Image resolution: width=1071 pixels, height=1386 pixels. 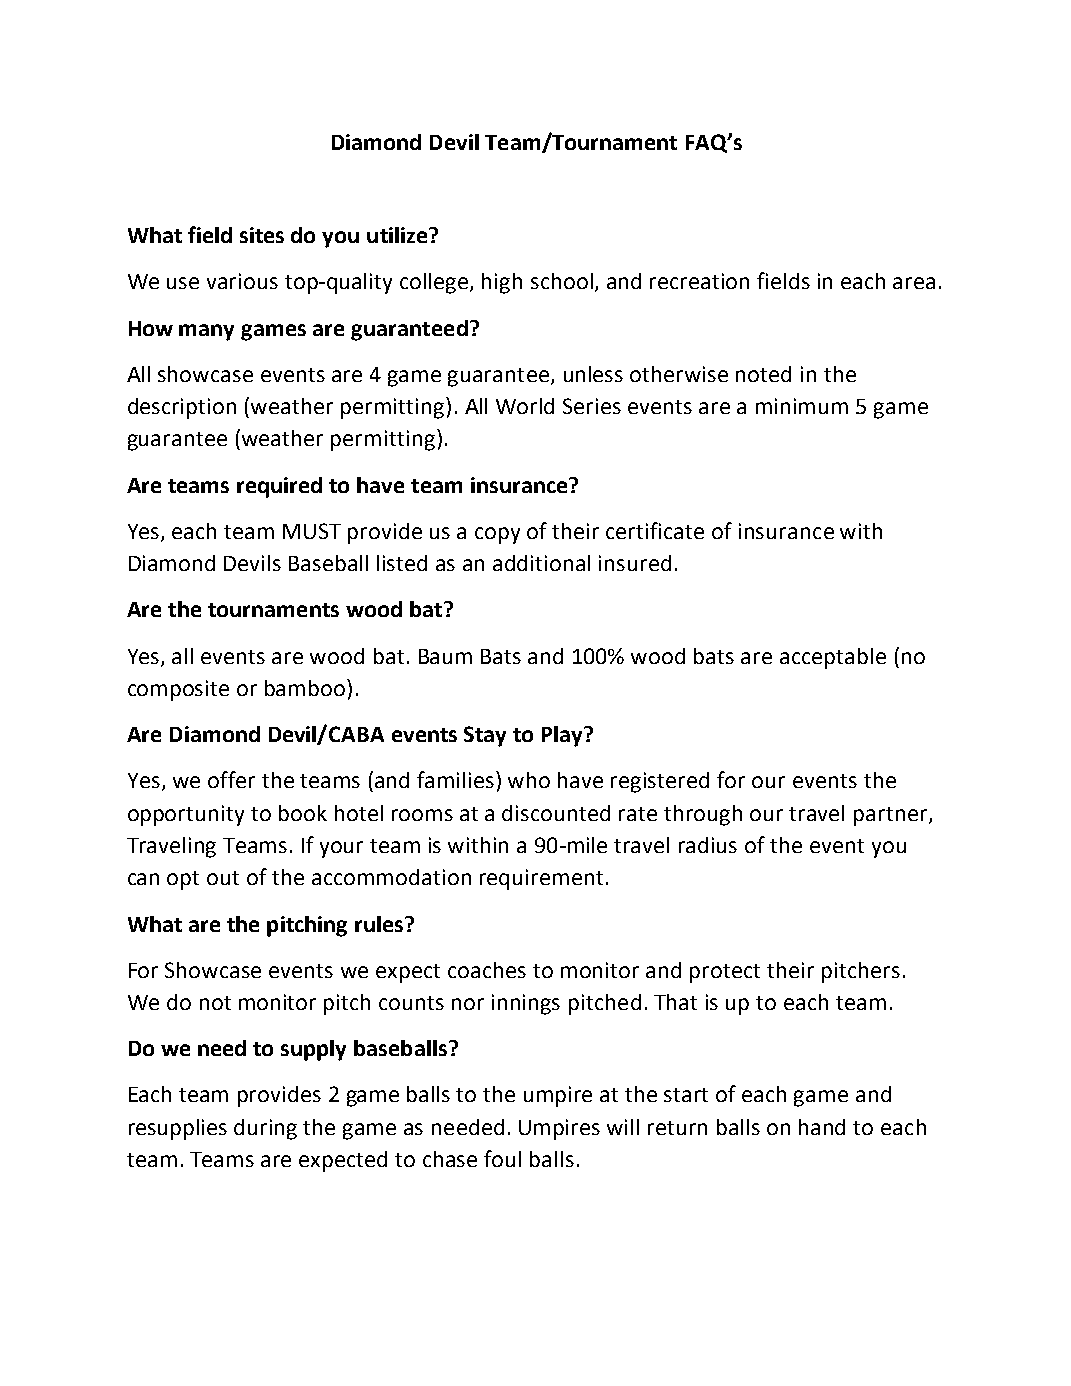 What do you see at coordinates (487, 970) in the screenshot?
I see `coaches` at bounding box center [487, 970].
